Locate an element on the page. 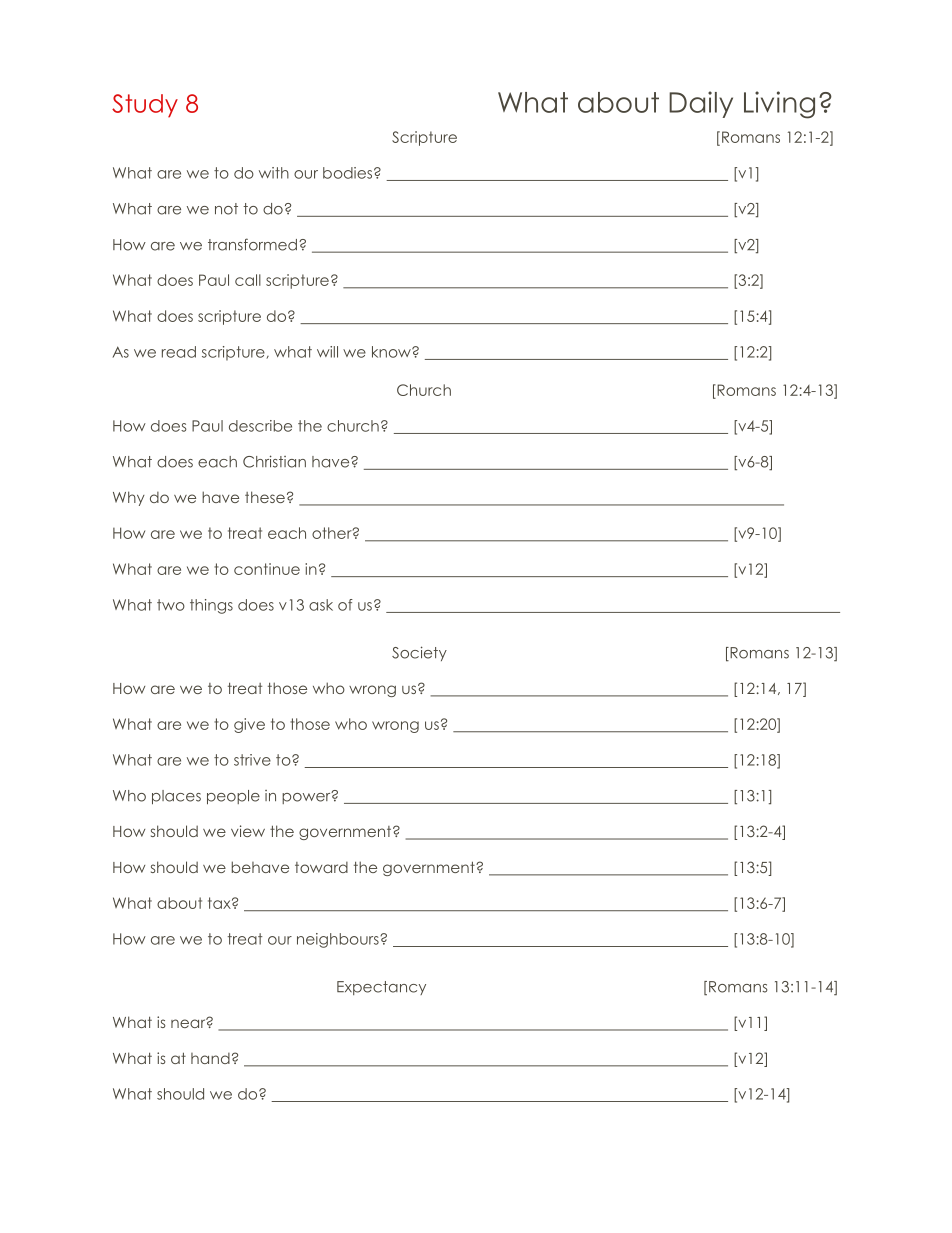 The height and width of the image is (1233, 952). Living is located at coordinates (779, 105).
